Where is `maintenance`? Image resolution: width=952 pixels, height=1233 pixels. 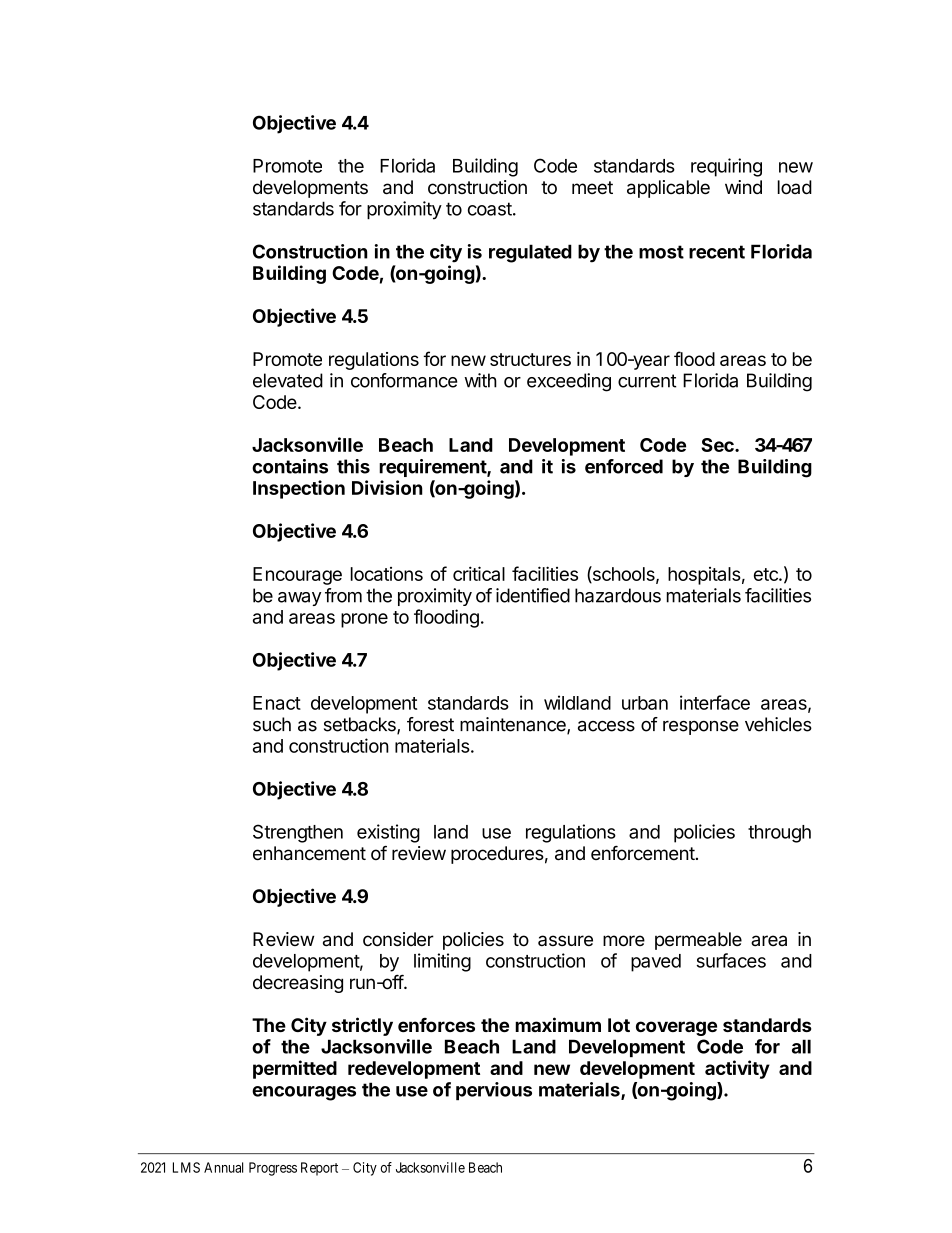 maintenance is located at coordinates (514, 725).
